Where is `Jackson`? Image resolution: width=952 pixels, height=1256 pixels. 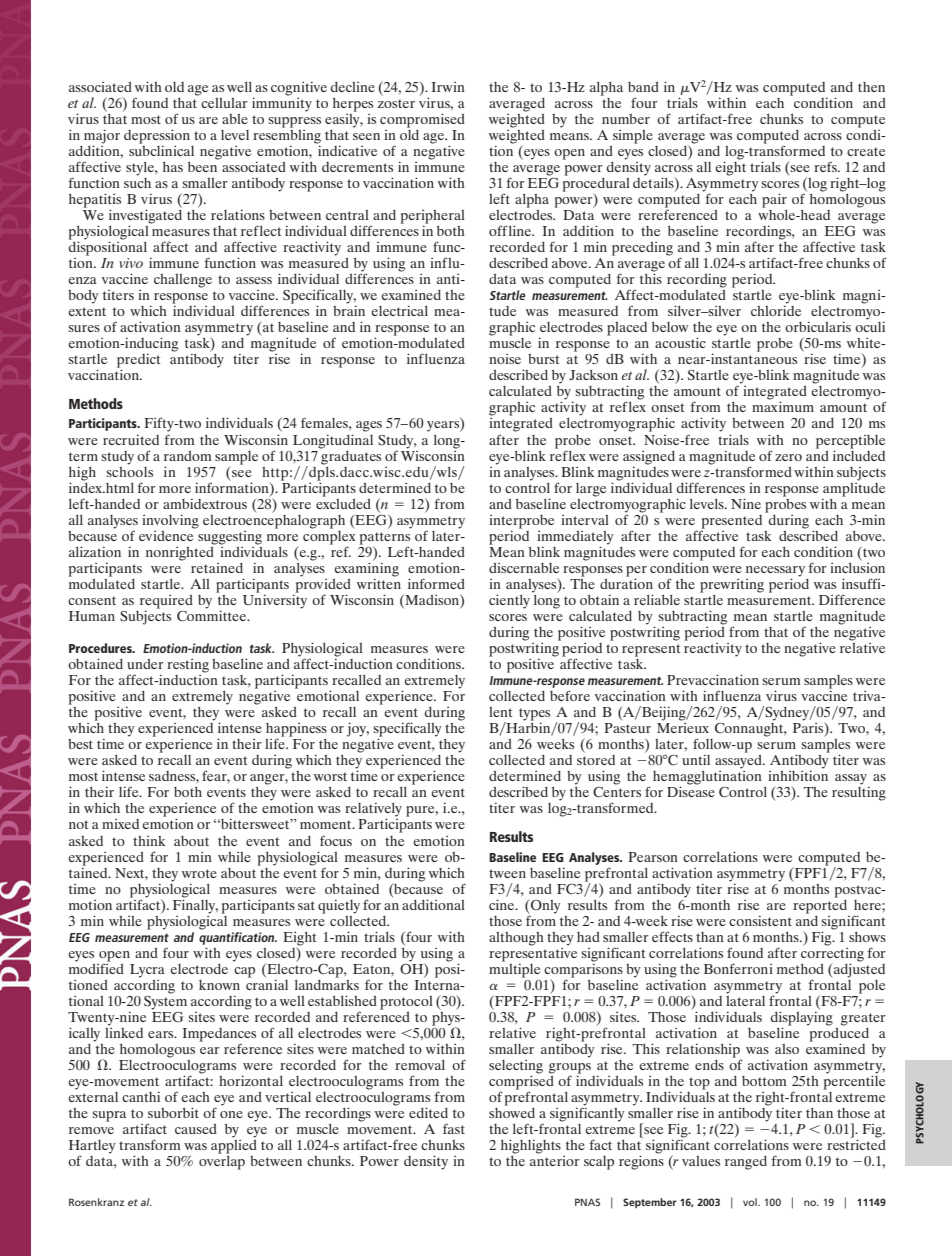
Jackson is located at coordinates (593, 375).
